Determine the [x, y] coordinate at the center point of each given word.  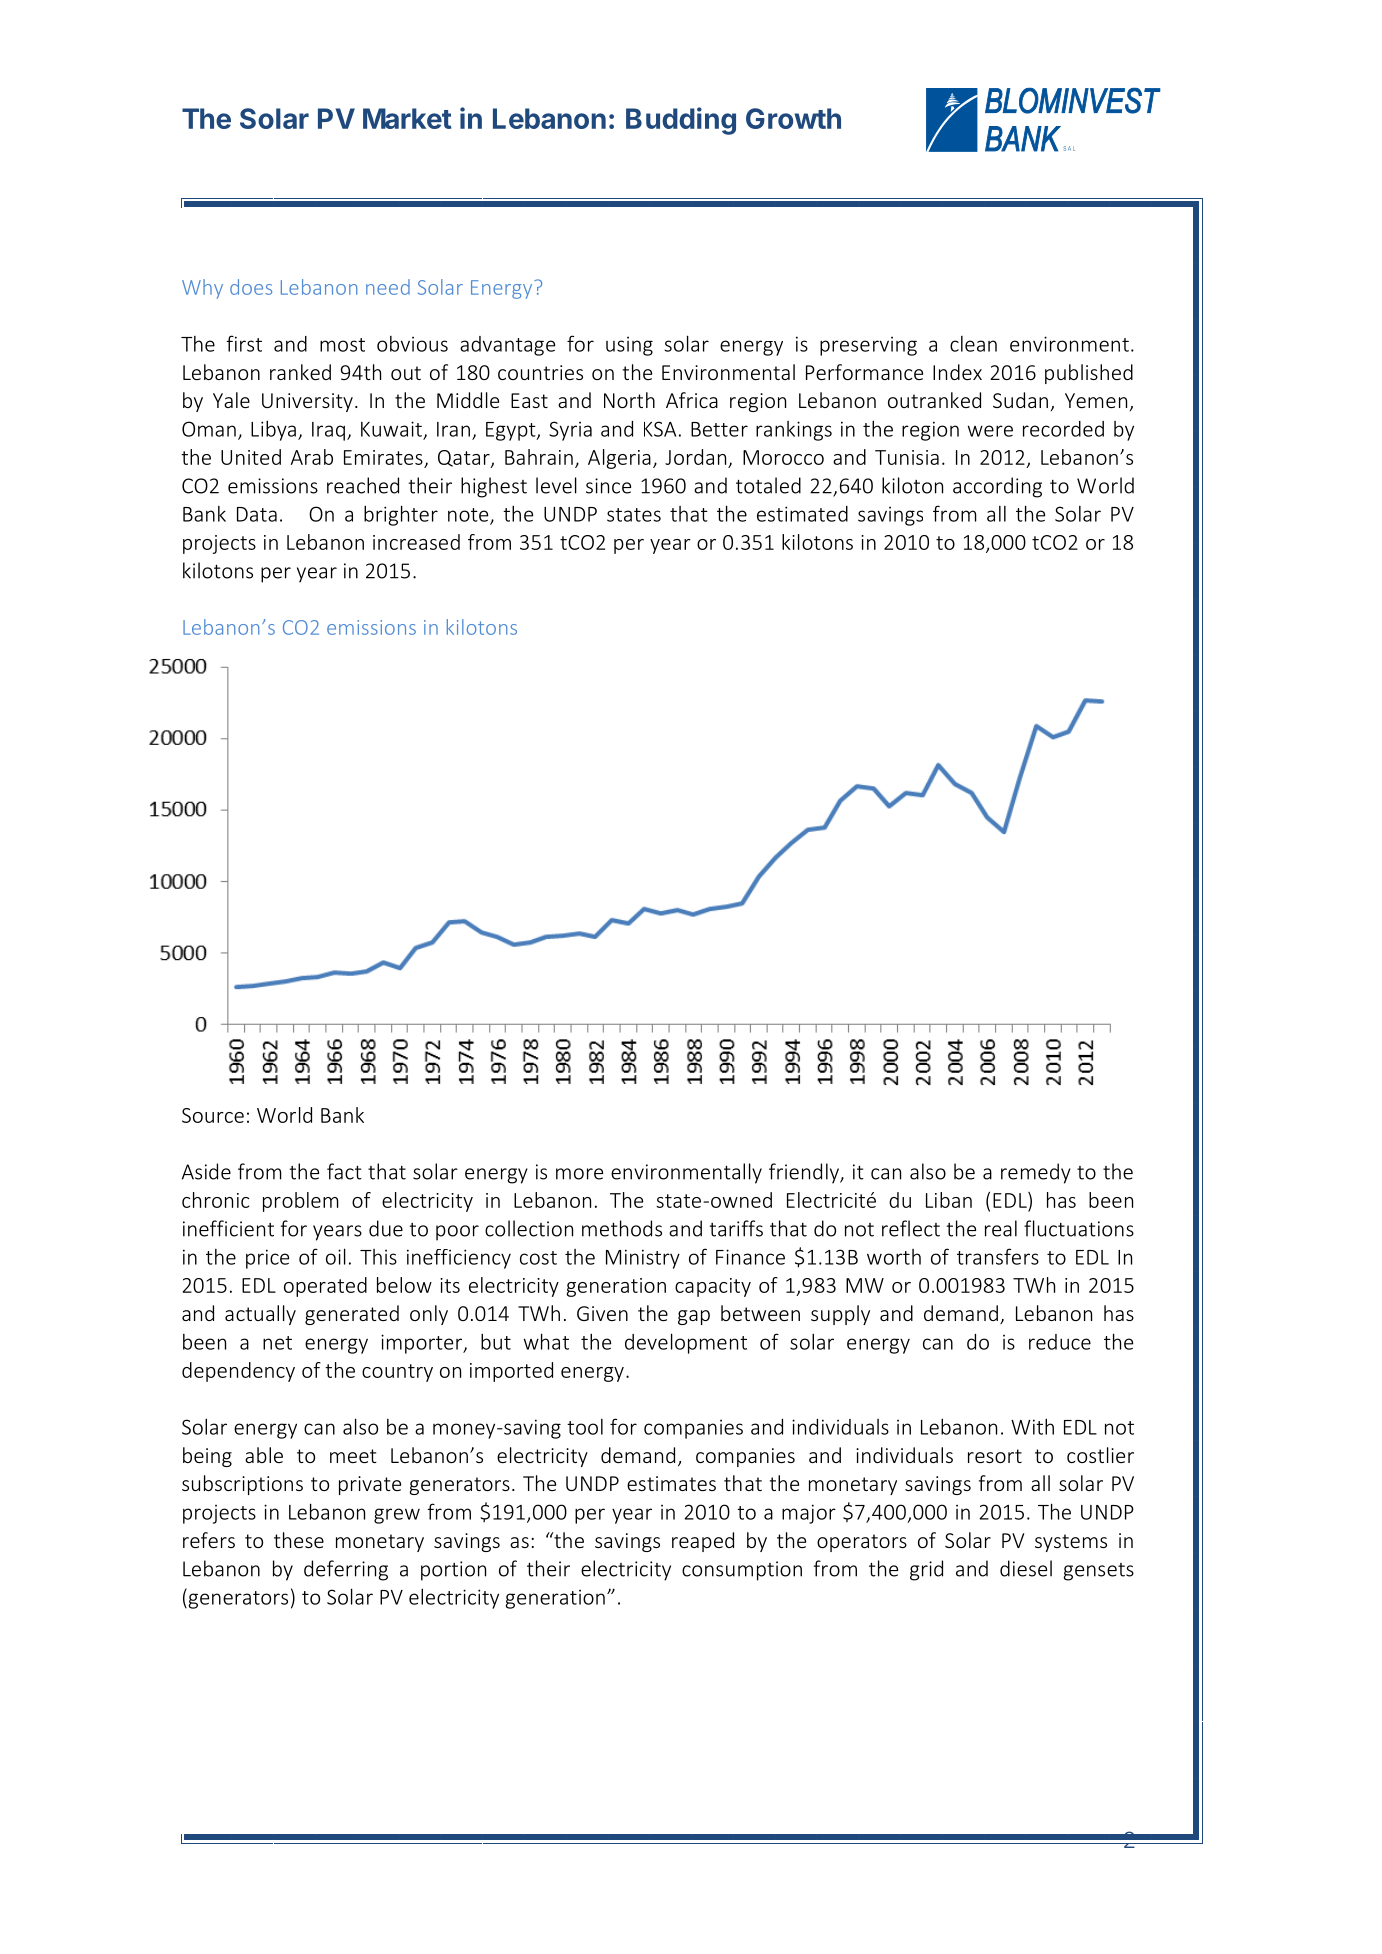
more [579, 1174]
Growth [793, 118]
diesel [1026, 1568]
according [997, 487]
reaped [703, 1542]
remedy [1036, 1173]
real [1001, 1228]
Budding [681, 121]
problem [301, 1202]
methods [622, 1228]
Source [213, 1115]
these [299, 1540]
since [608, 486]
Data [257, 514]
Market [407, 118]
